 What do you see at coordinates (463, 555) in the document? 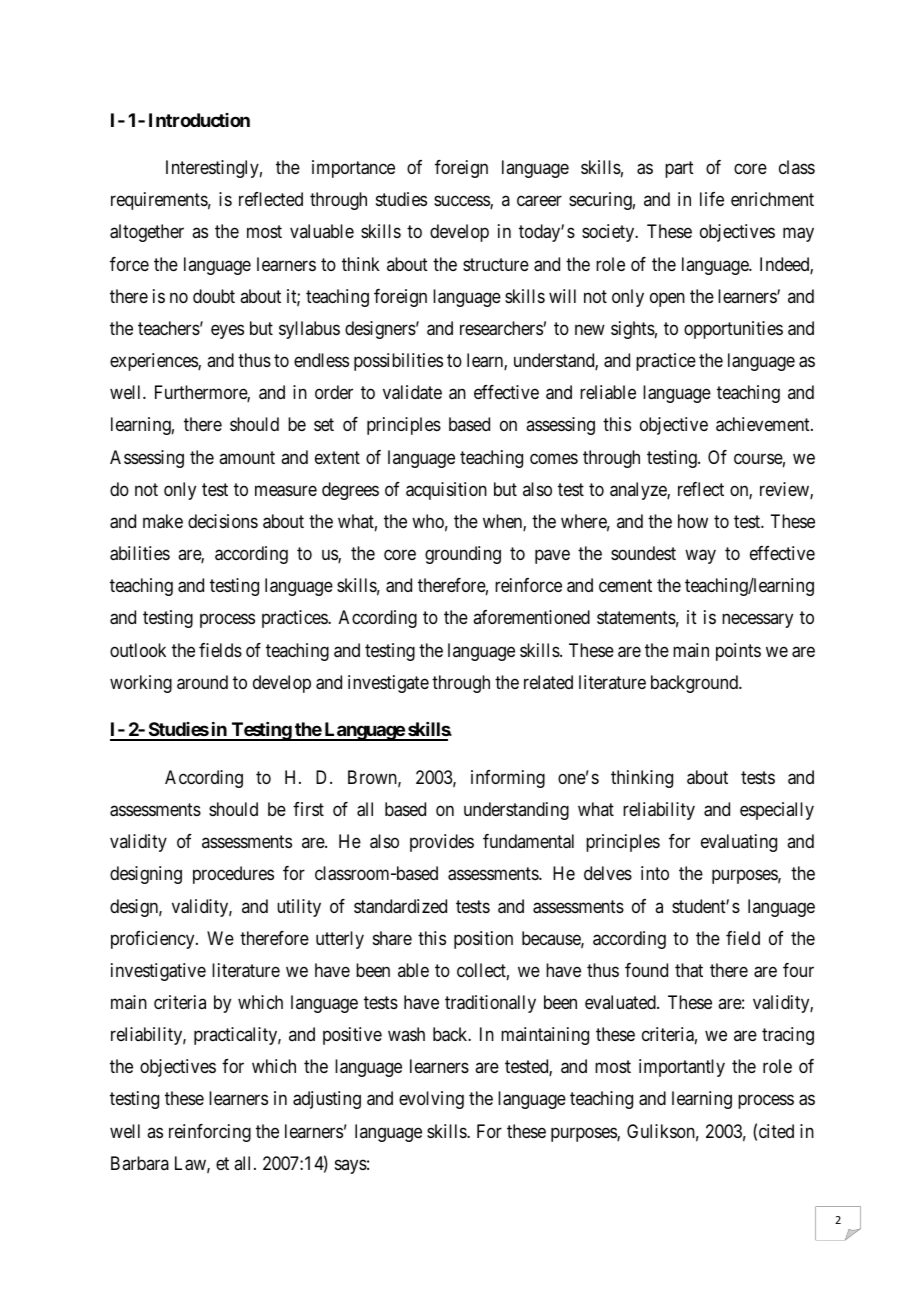
I see `grounding` at bounding box center [463, 555].
